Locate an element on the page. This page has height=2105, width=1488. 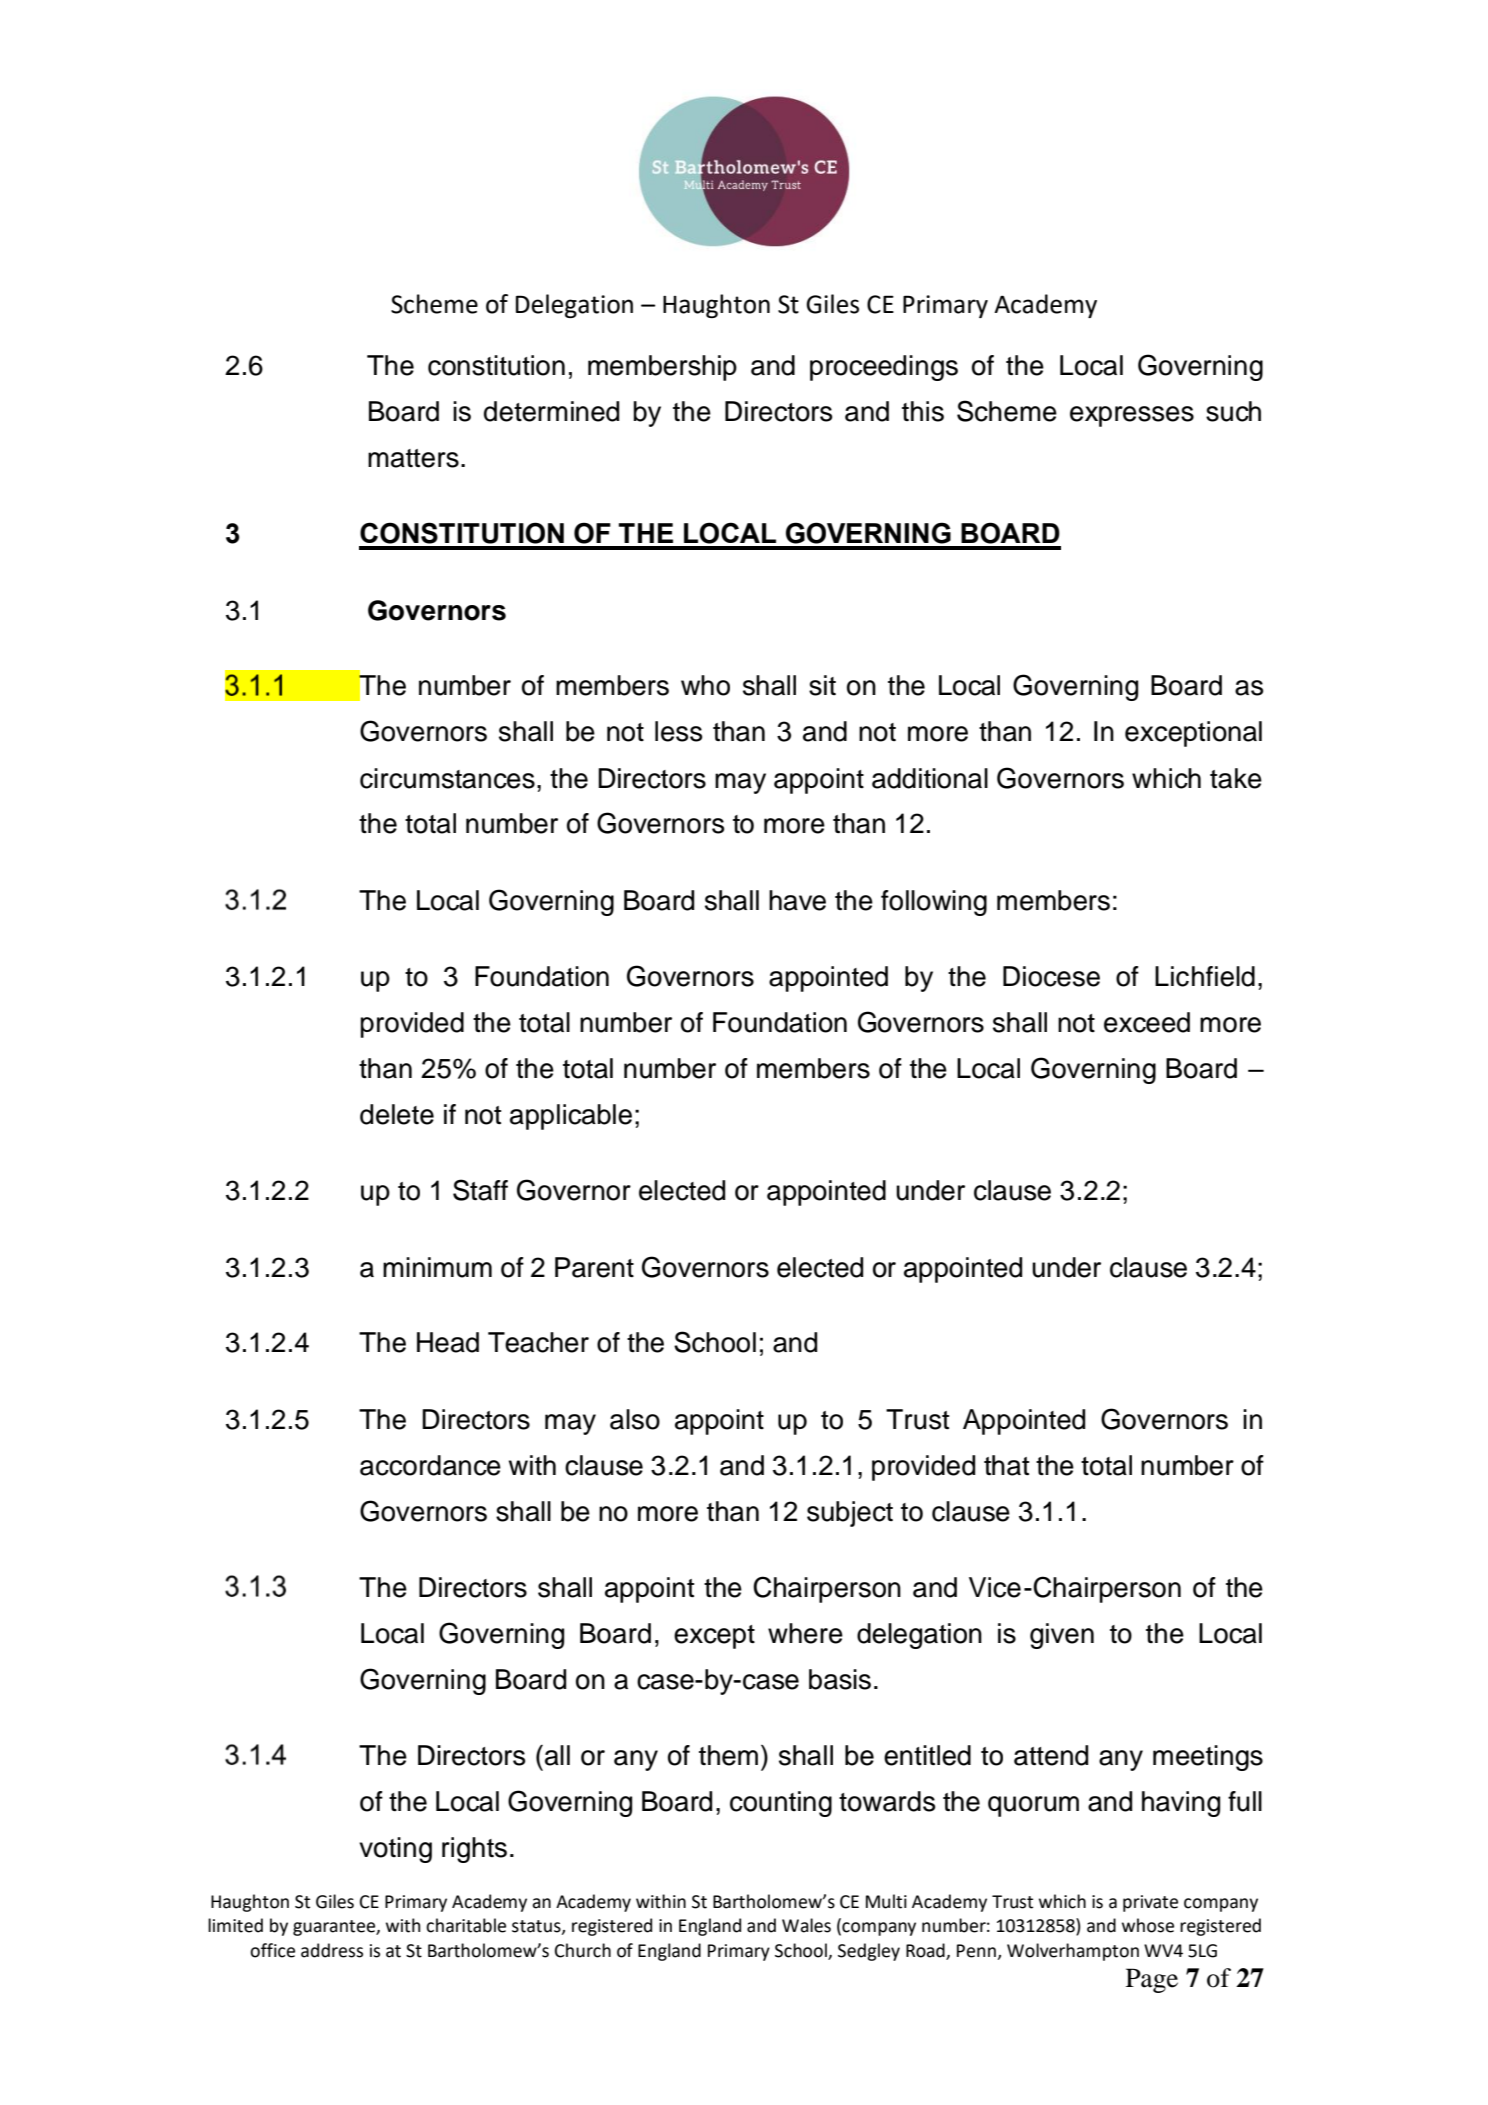
proceedings is located at coordinates (884, 368).
